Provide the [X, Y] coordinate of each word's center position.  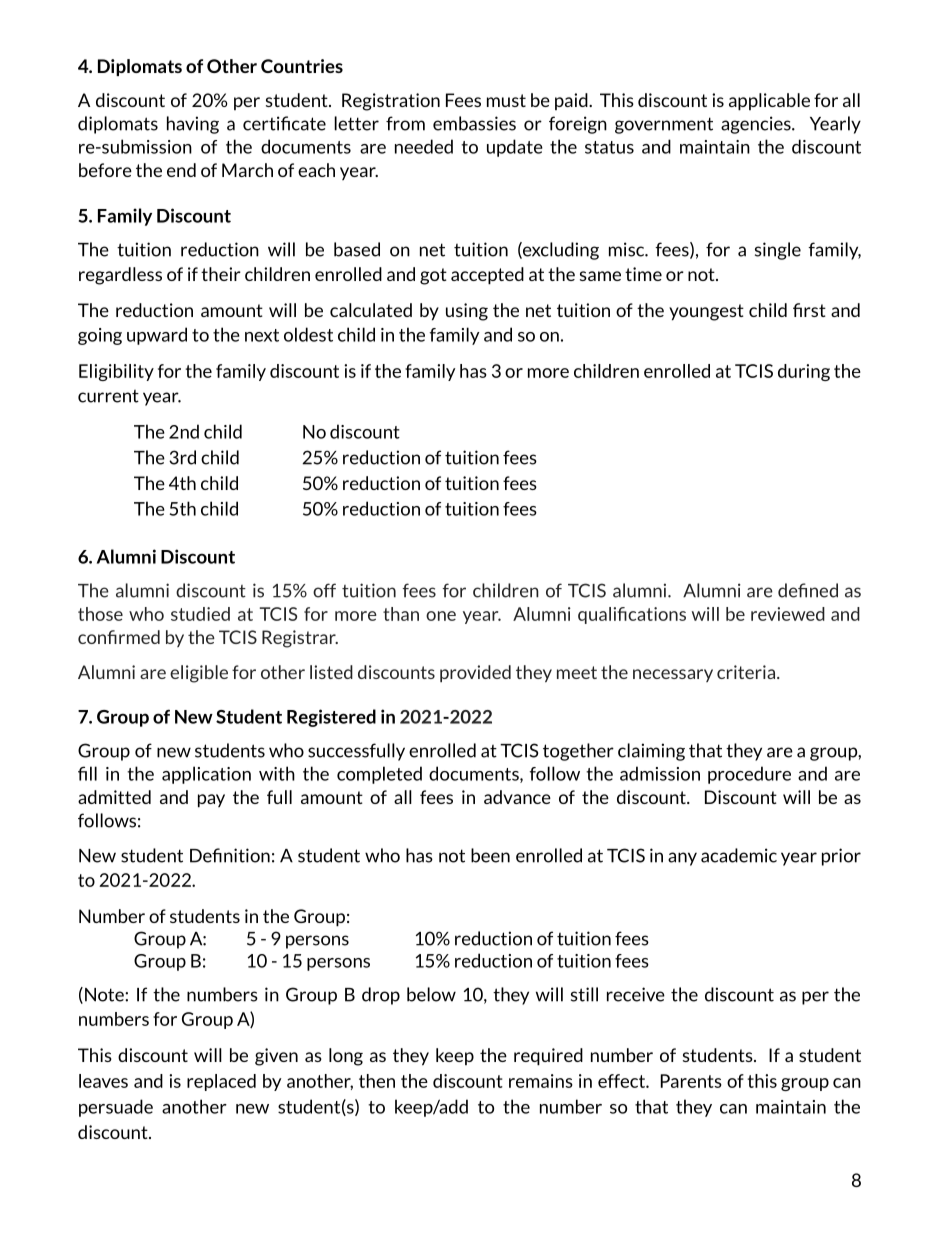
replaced [221, 1082]
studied [200, 614]
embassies [474, 123]
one [441, 616]
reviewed [788, 614]
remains [541, 1081]
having [193, 125]
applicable [769, 102]
